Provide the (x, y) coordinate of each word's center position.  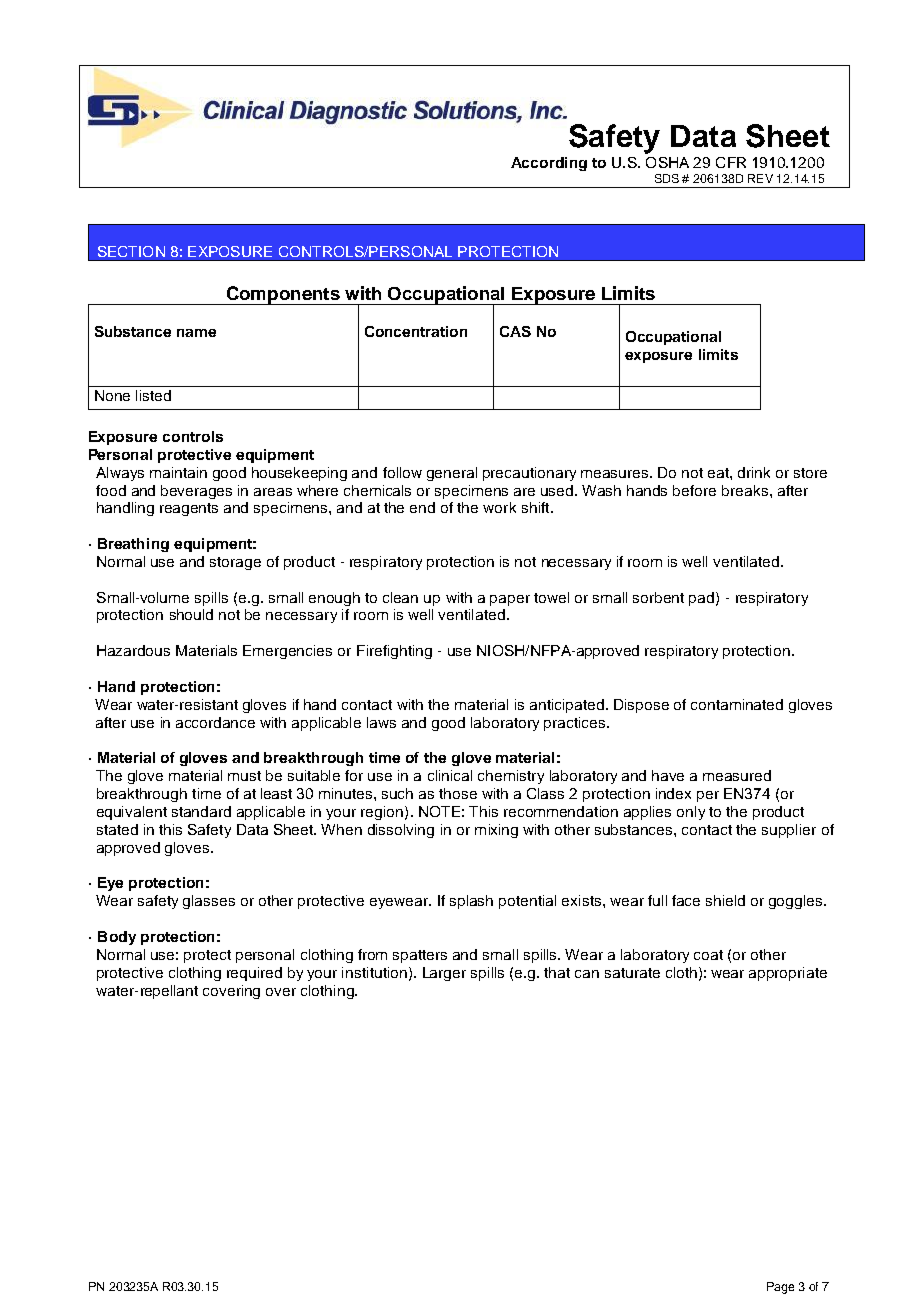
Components (283, 295)
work (499, 507)
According (549, 164)
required (254, 974)
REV (760, 178)
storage (235, 563)
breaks (745, 490)
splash (471, 902)
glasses (209, 902)
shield (725, 900)
